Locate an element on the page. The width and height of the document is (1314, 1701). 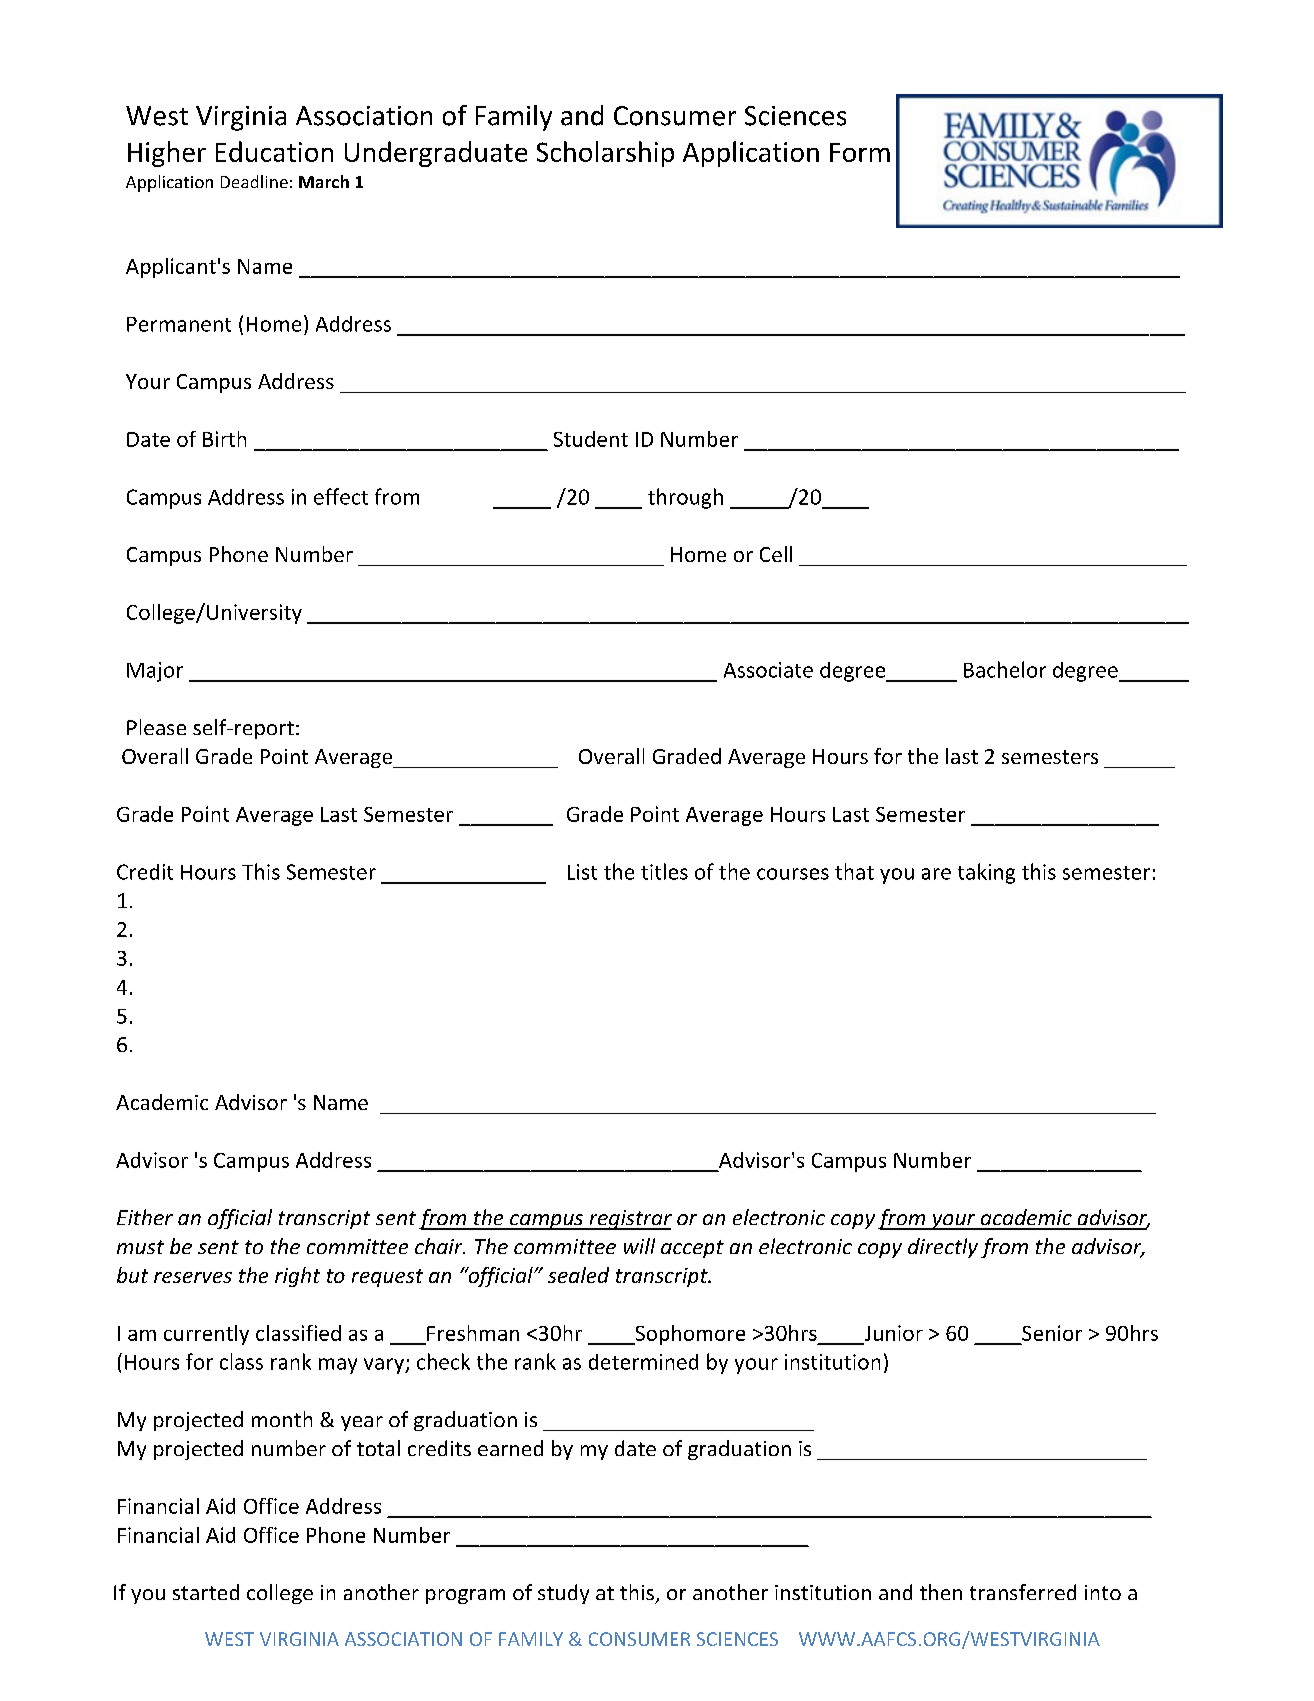
Please is located at coordinates (156, 727).
